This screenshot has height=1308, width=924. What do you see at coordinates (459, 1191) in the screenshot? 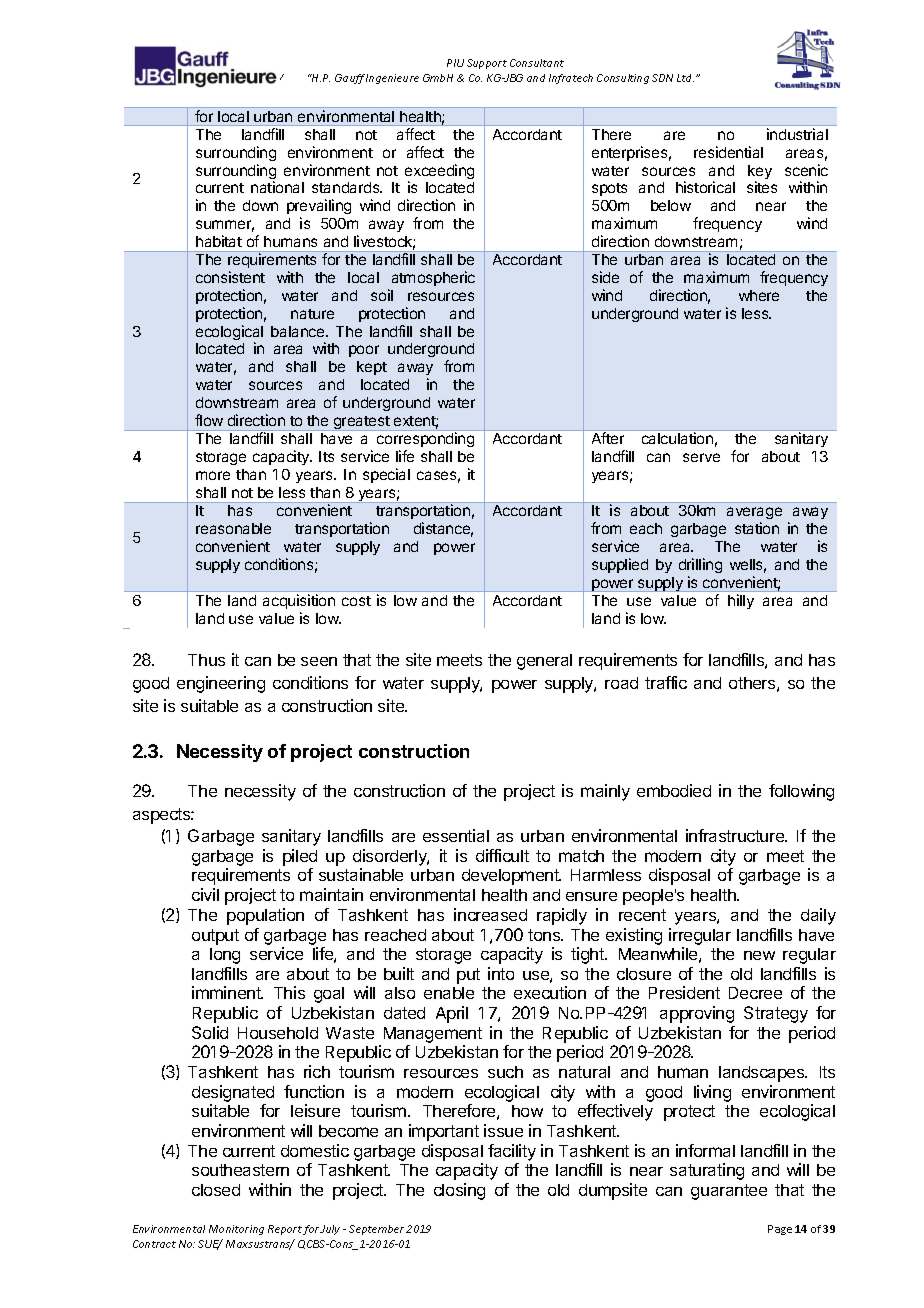
I see `closing` at bounding box center [459, 1191].
